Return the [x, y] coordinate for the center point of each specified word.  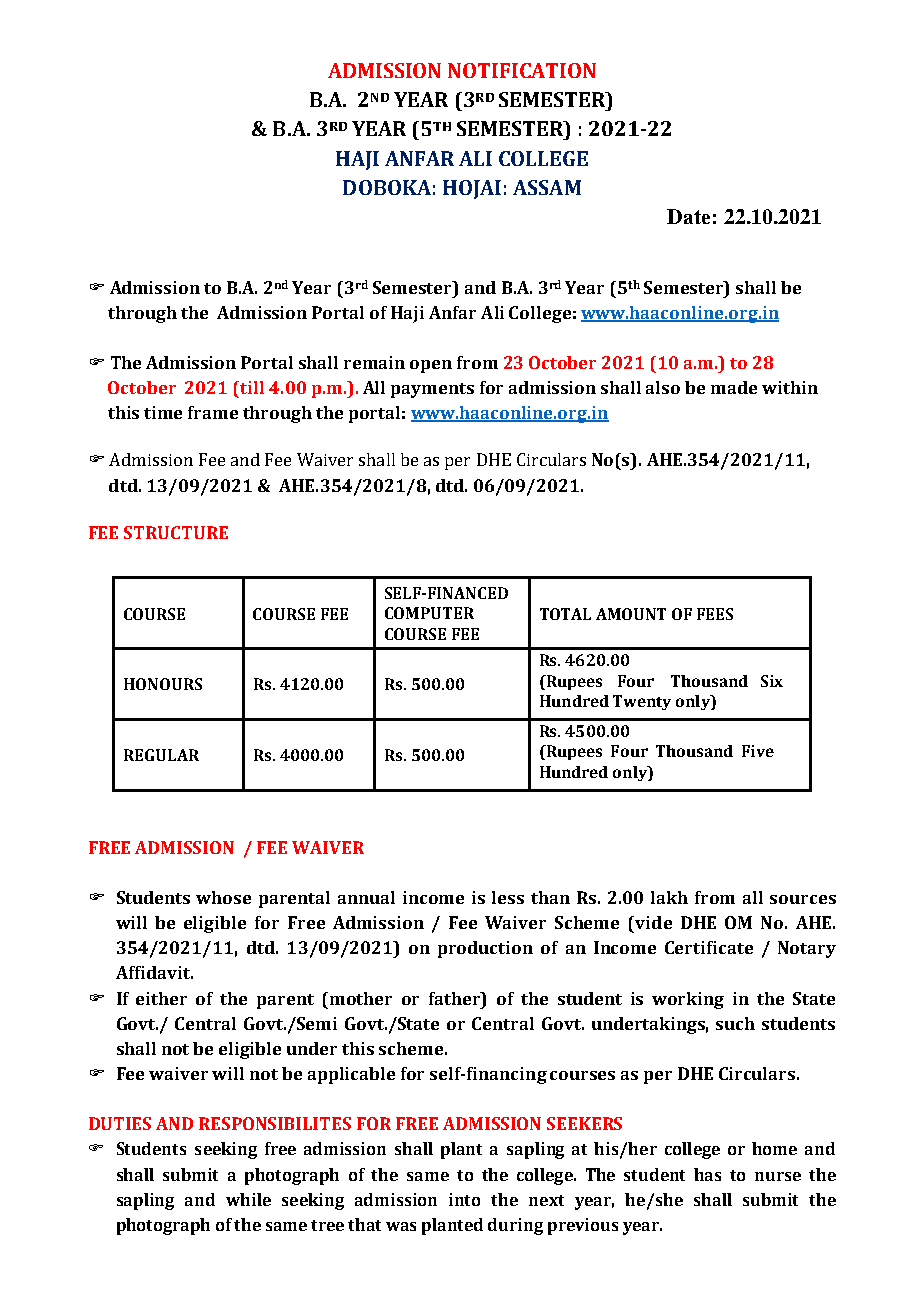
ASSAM [547, 187]
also [663, 387]
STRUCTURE [176, 532]
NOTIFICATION [522, 70]
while [248, 1199]
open [431, 366]
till [252, 387]
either [161, 998]
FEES [715, 614]
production [485, 949]
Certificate [709, 947]
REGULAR [161, 755]
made [734, 387]
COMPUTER [429, 613]
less [508, 897]
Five [758, 751]
